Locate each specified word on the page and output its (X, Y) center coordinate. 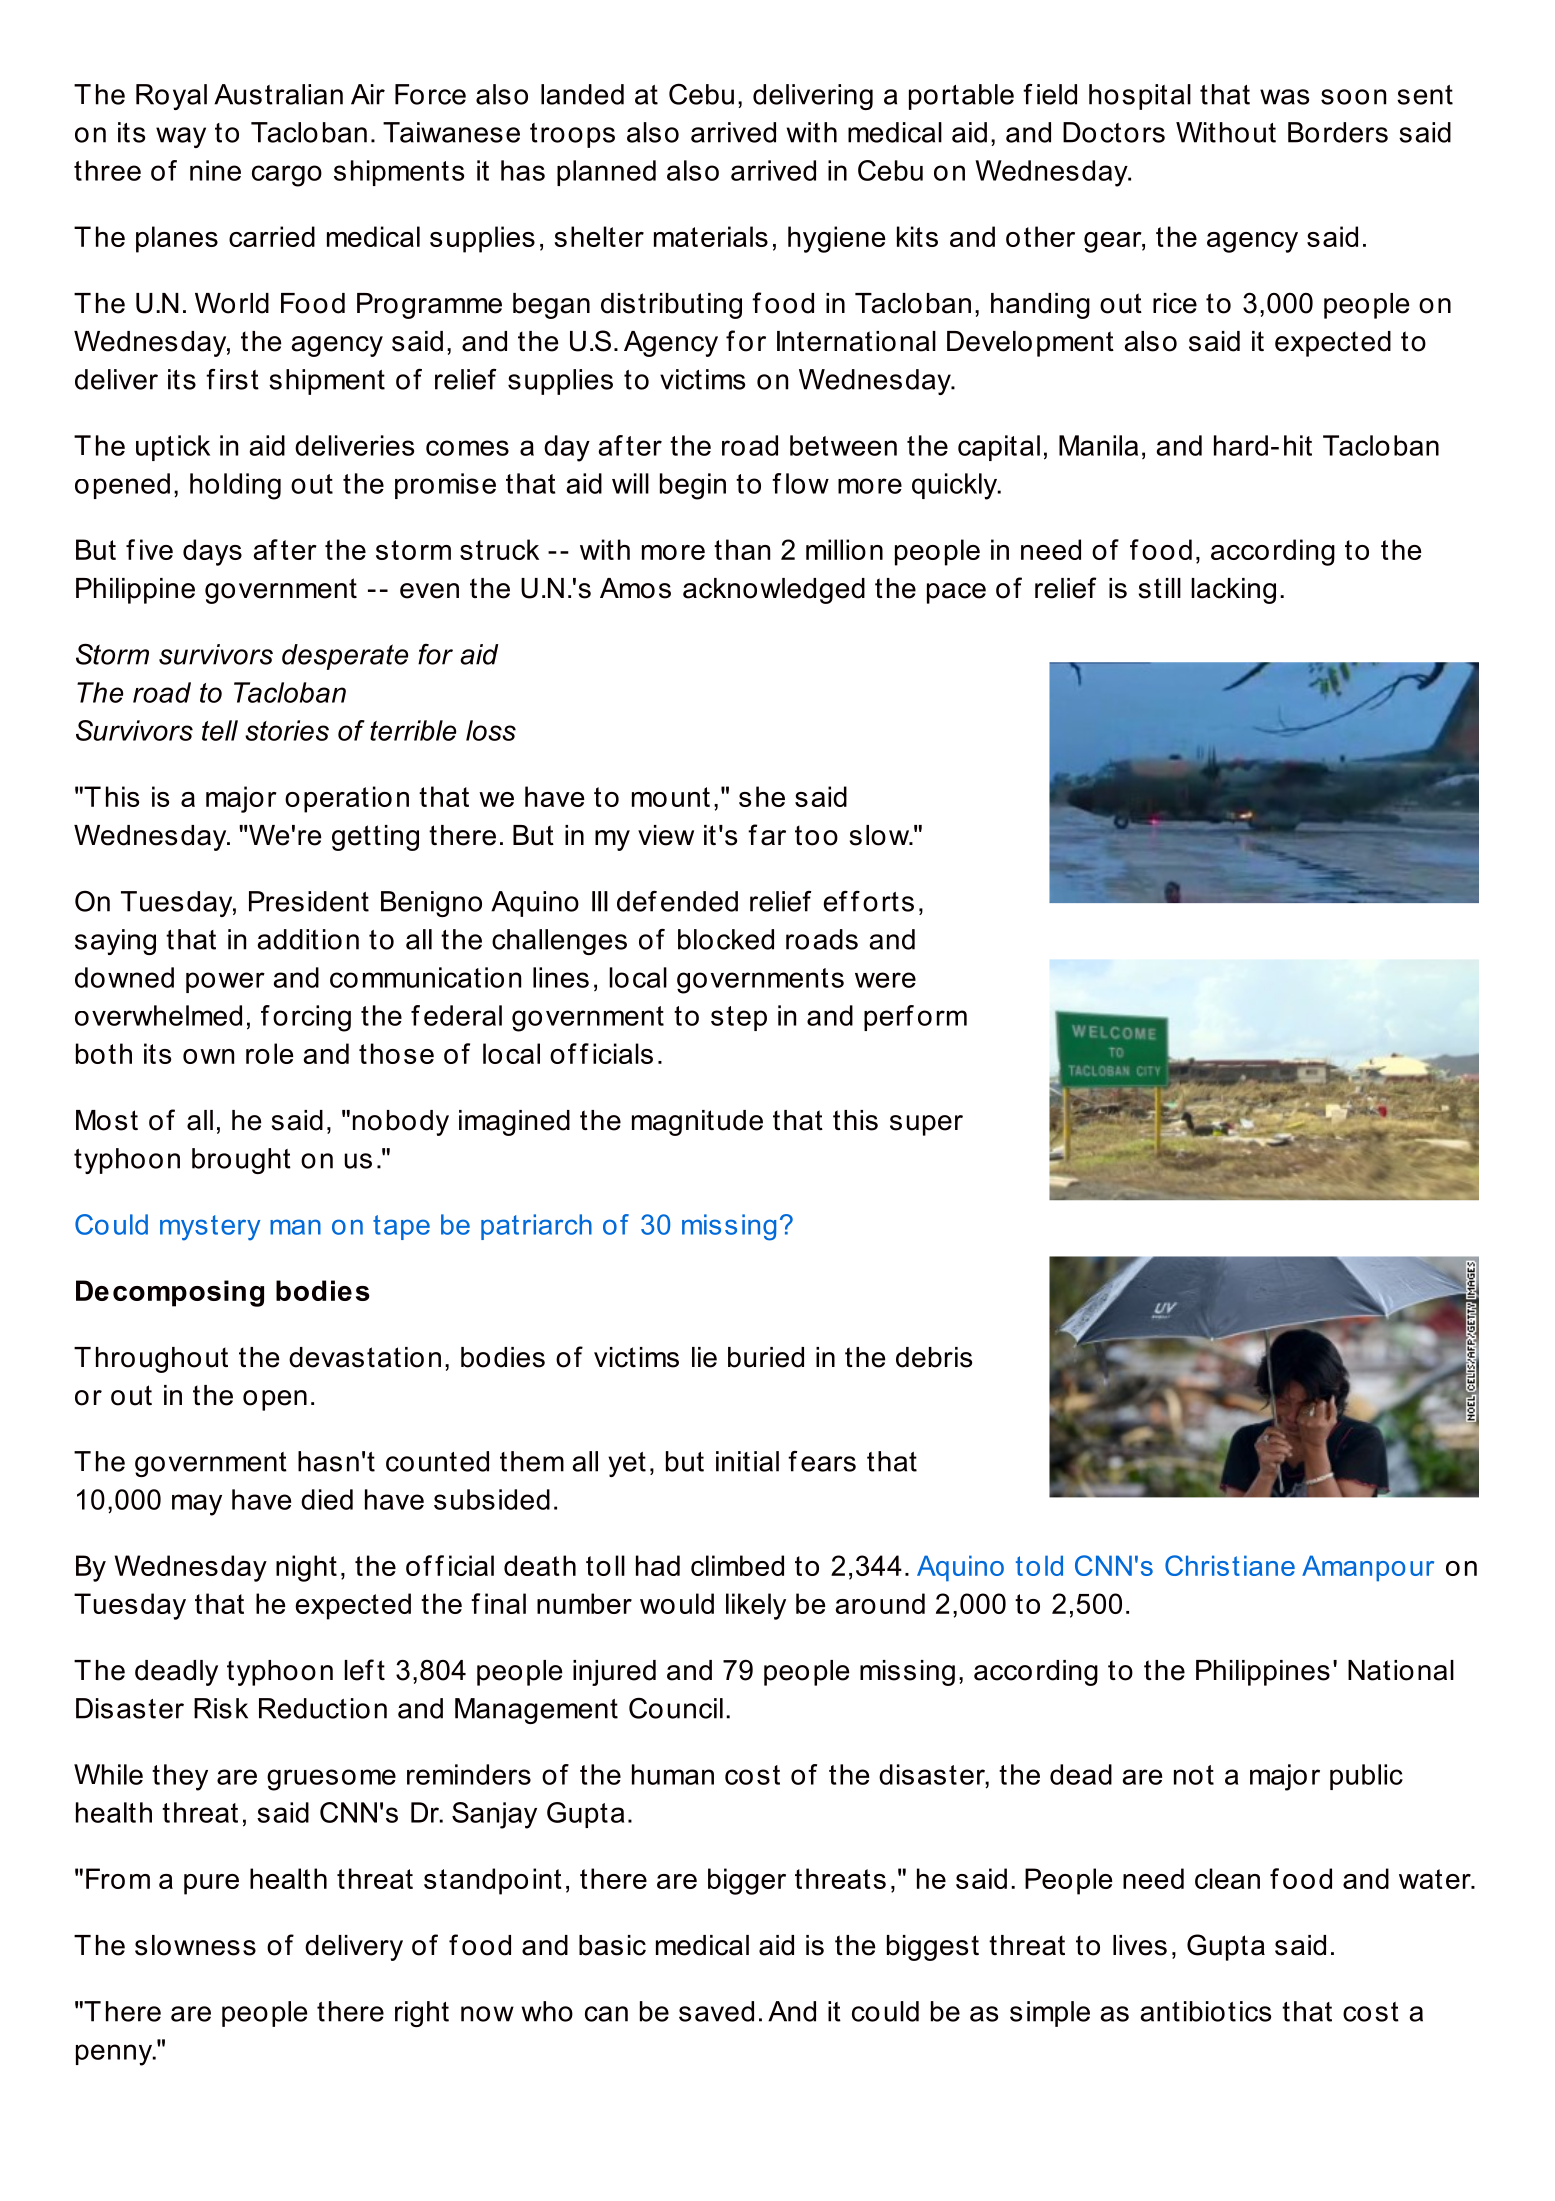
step (739, 1018)
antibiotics (1205, 2011)
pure (211, 1884)
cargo (287, 176)
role (270, 1053)
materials (711, 236)
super (926, 1125)
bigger (747, 1881)
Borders (1338, 132)
